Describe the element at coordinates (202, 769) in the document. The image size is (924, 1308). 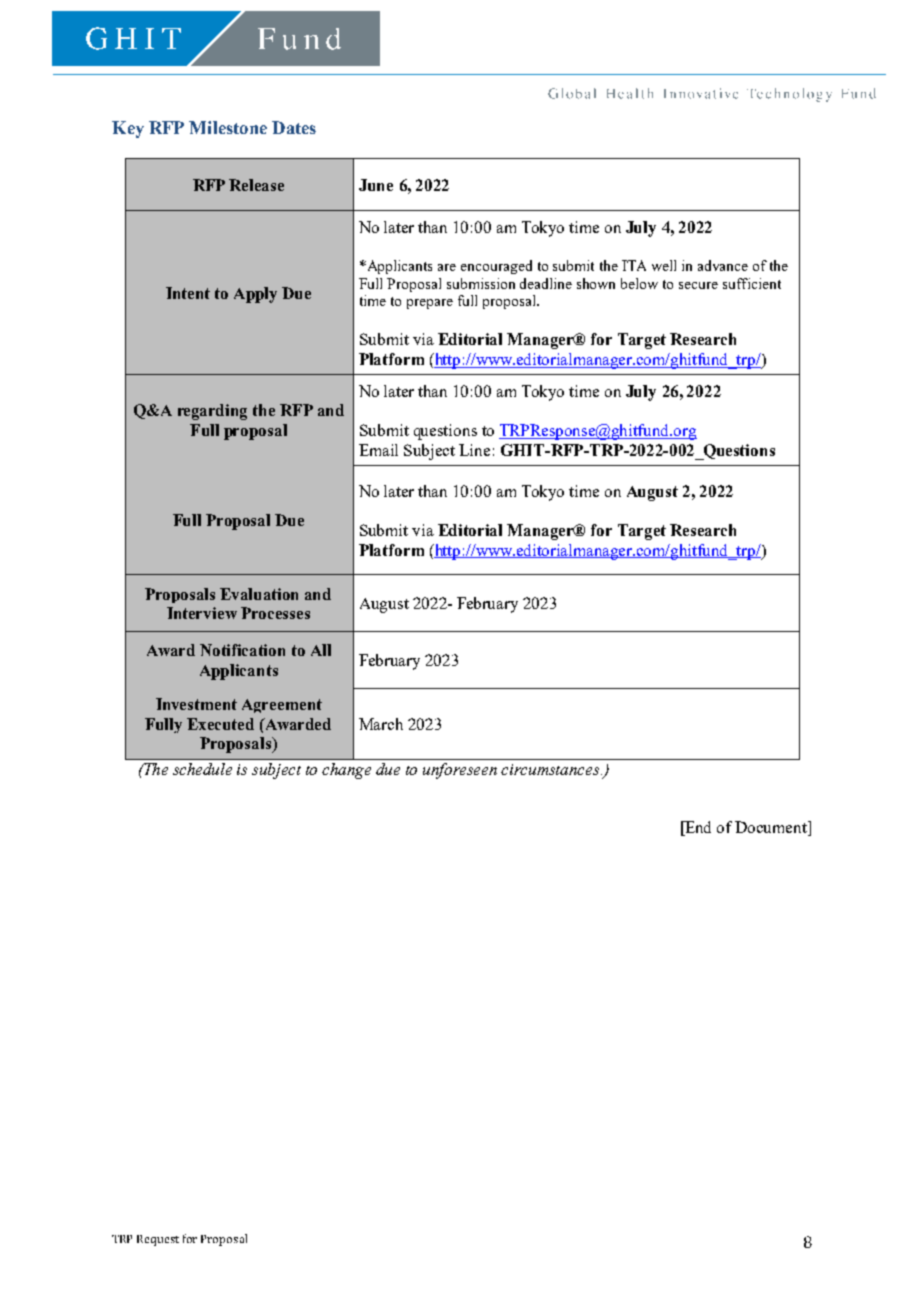
I see `schedule` at that location.
